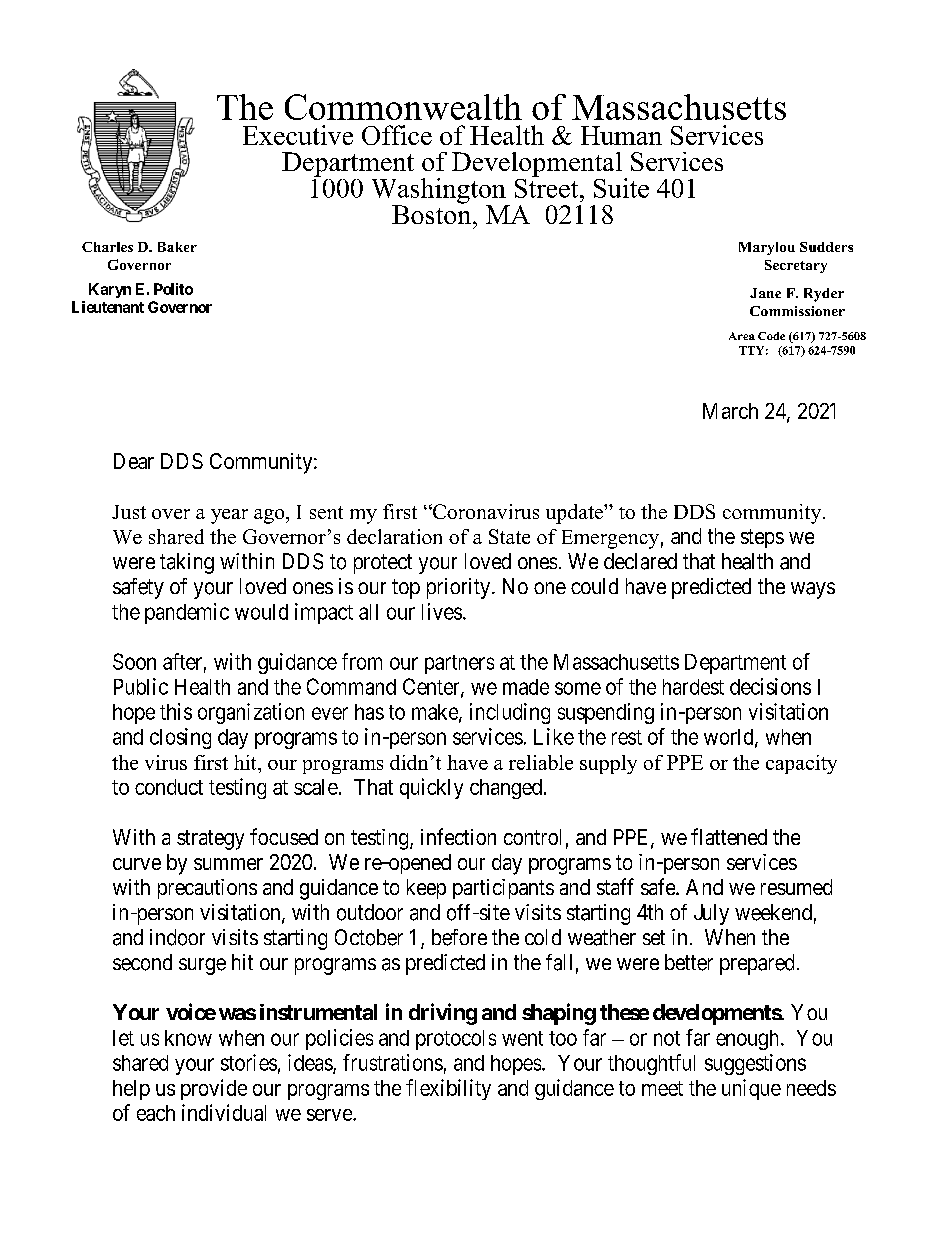 This screenshot has width=952, height=1233. I want to click on flattened, so click(729, 836).
